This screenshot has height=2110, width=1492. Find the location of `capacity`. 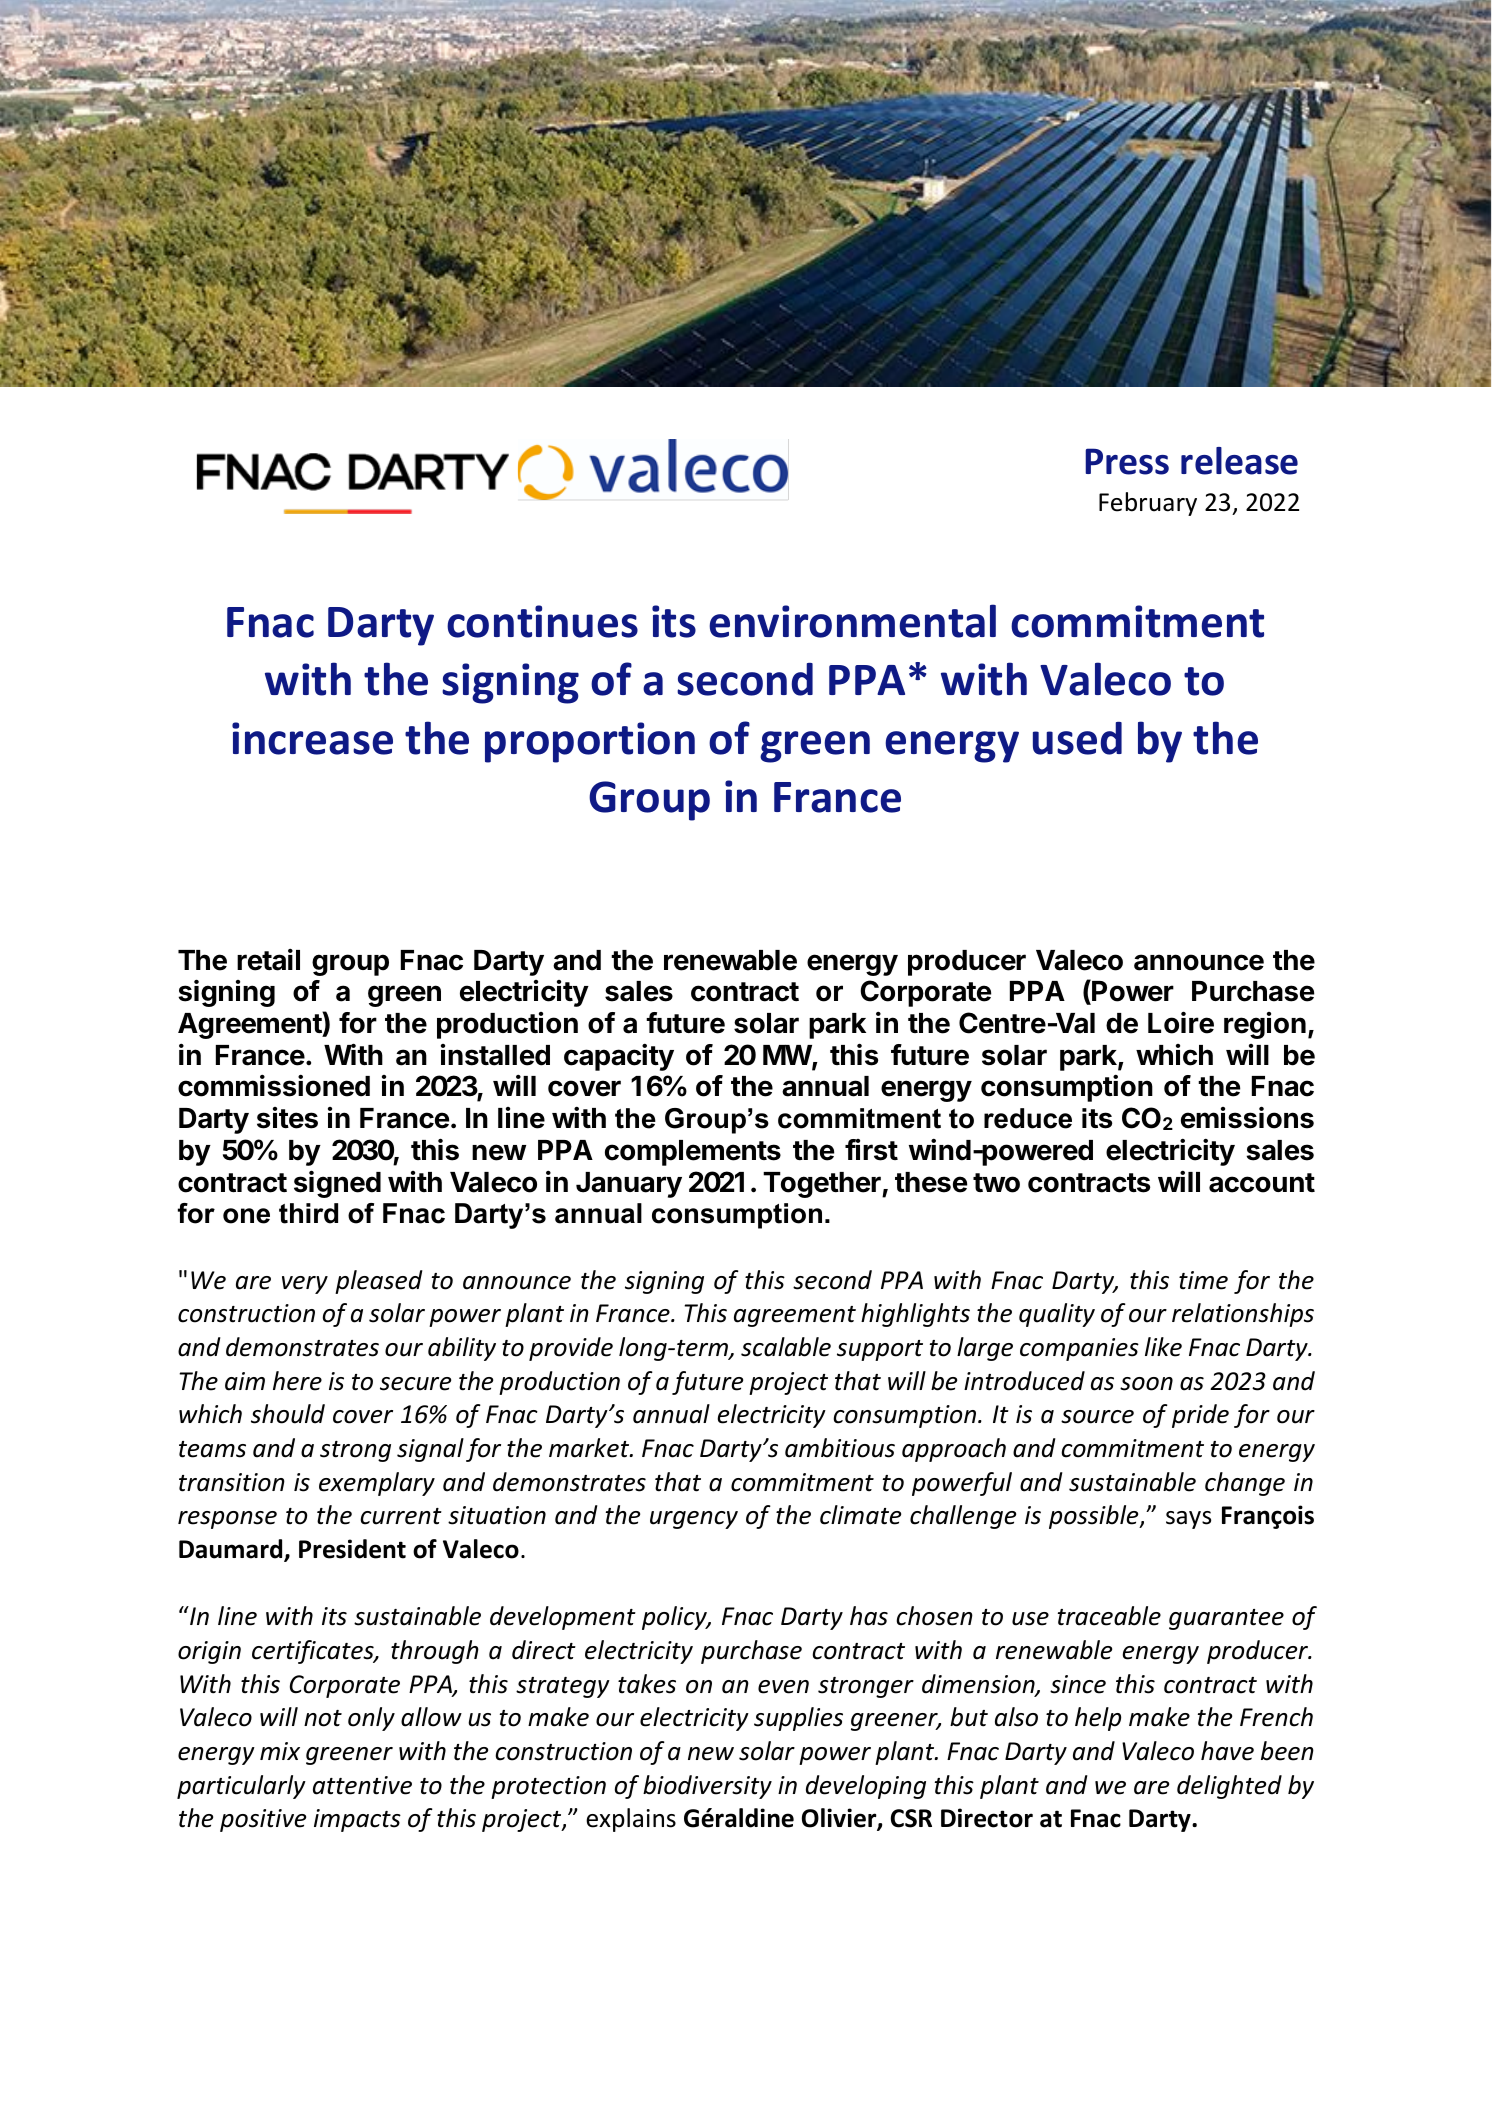

capacity is located at coordinates (619, 1057).
